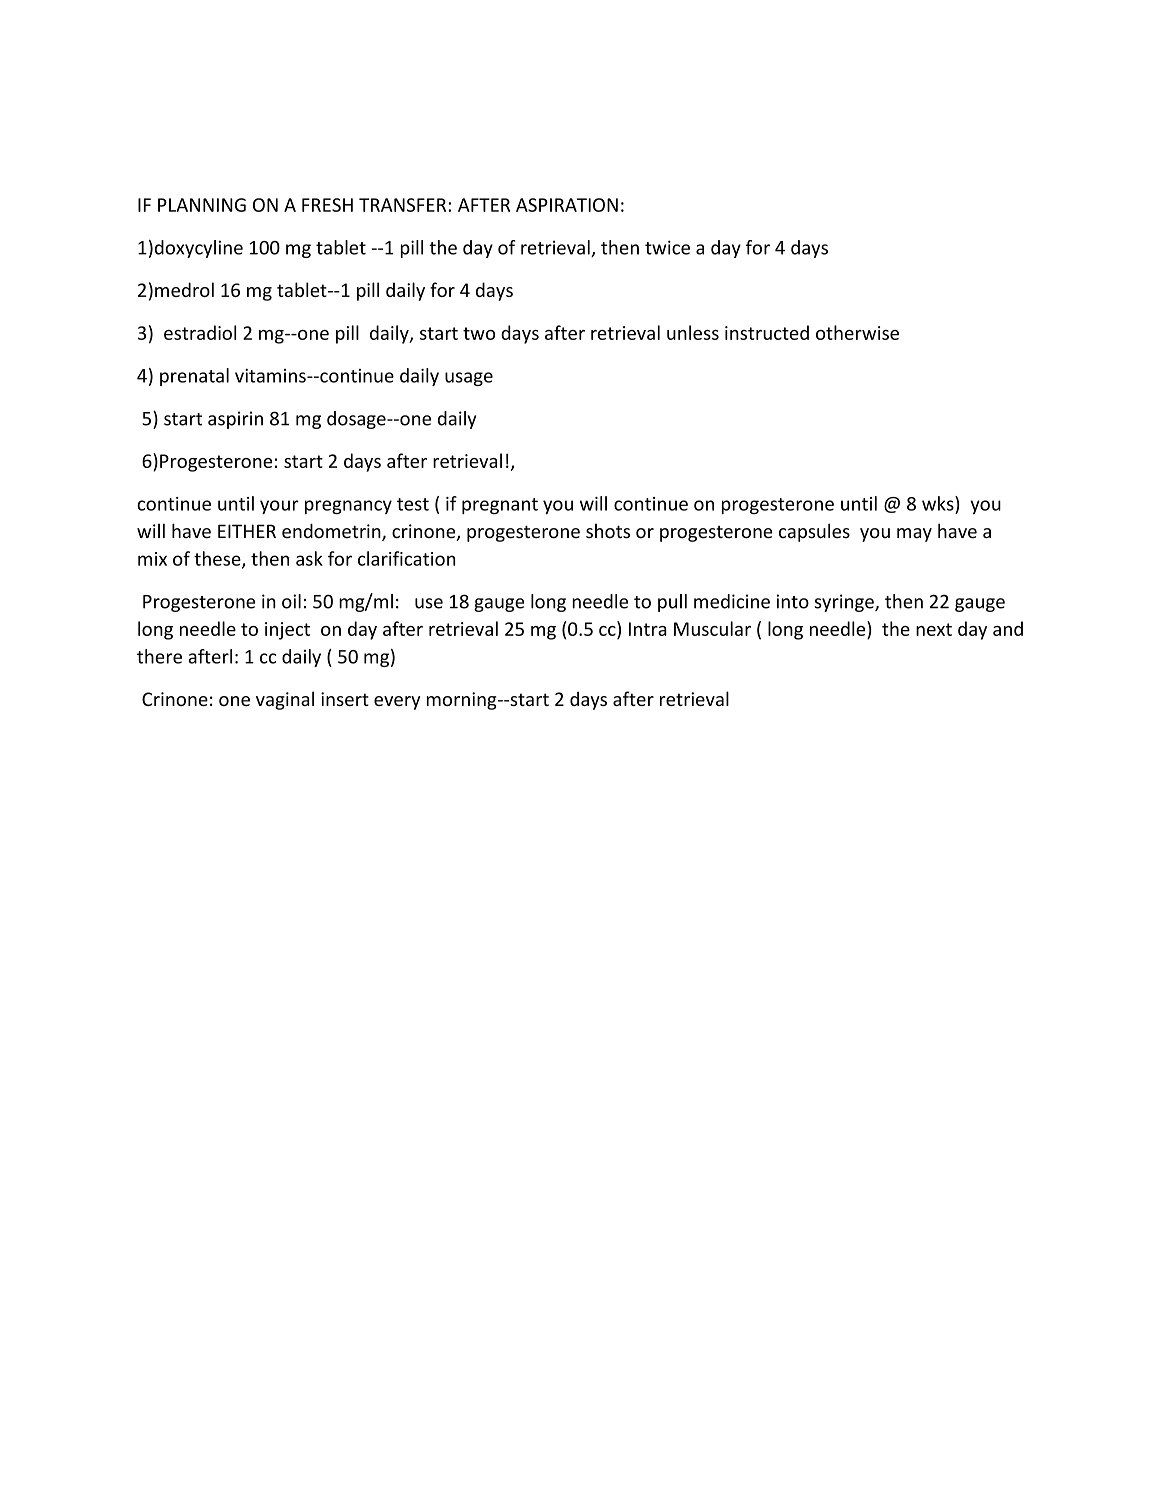  What do you see at coordinates (567, 205) in the screenshot?
I see `ASPIRATION` at bounding box center [567, 205].
